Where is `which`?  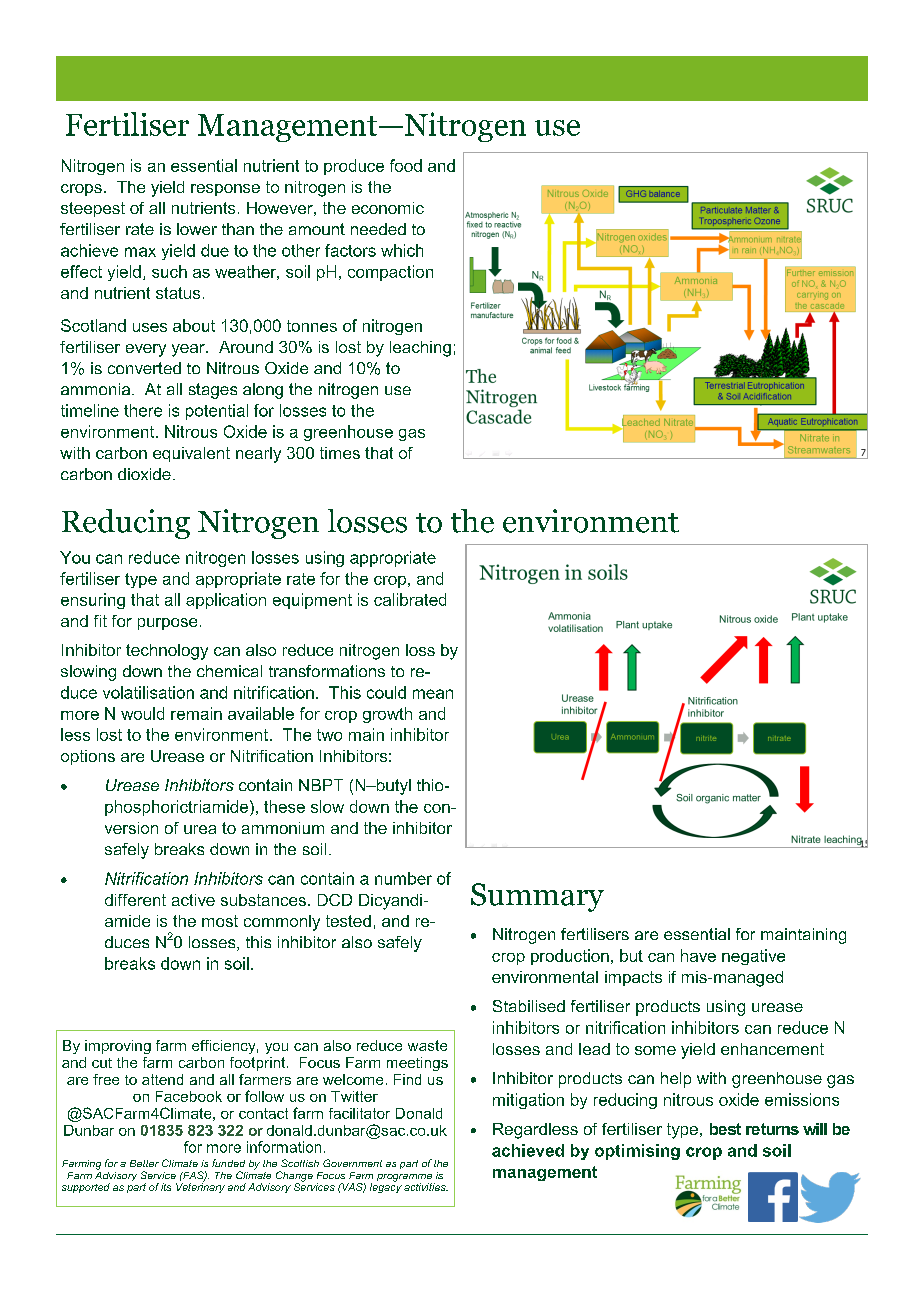
which is located at coordinates (402, 250).
